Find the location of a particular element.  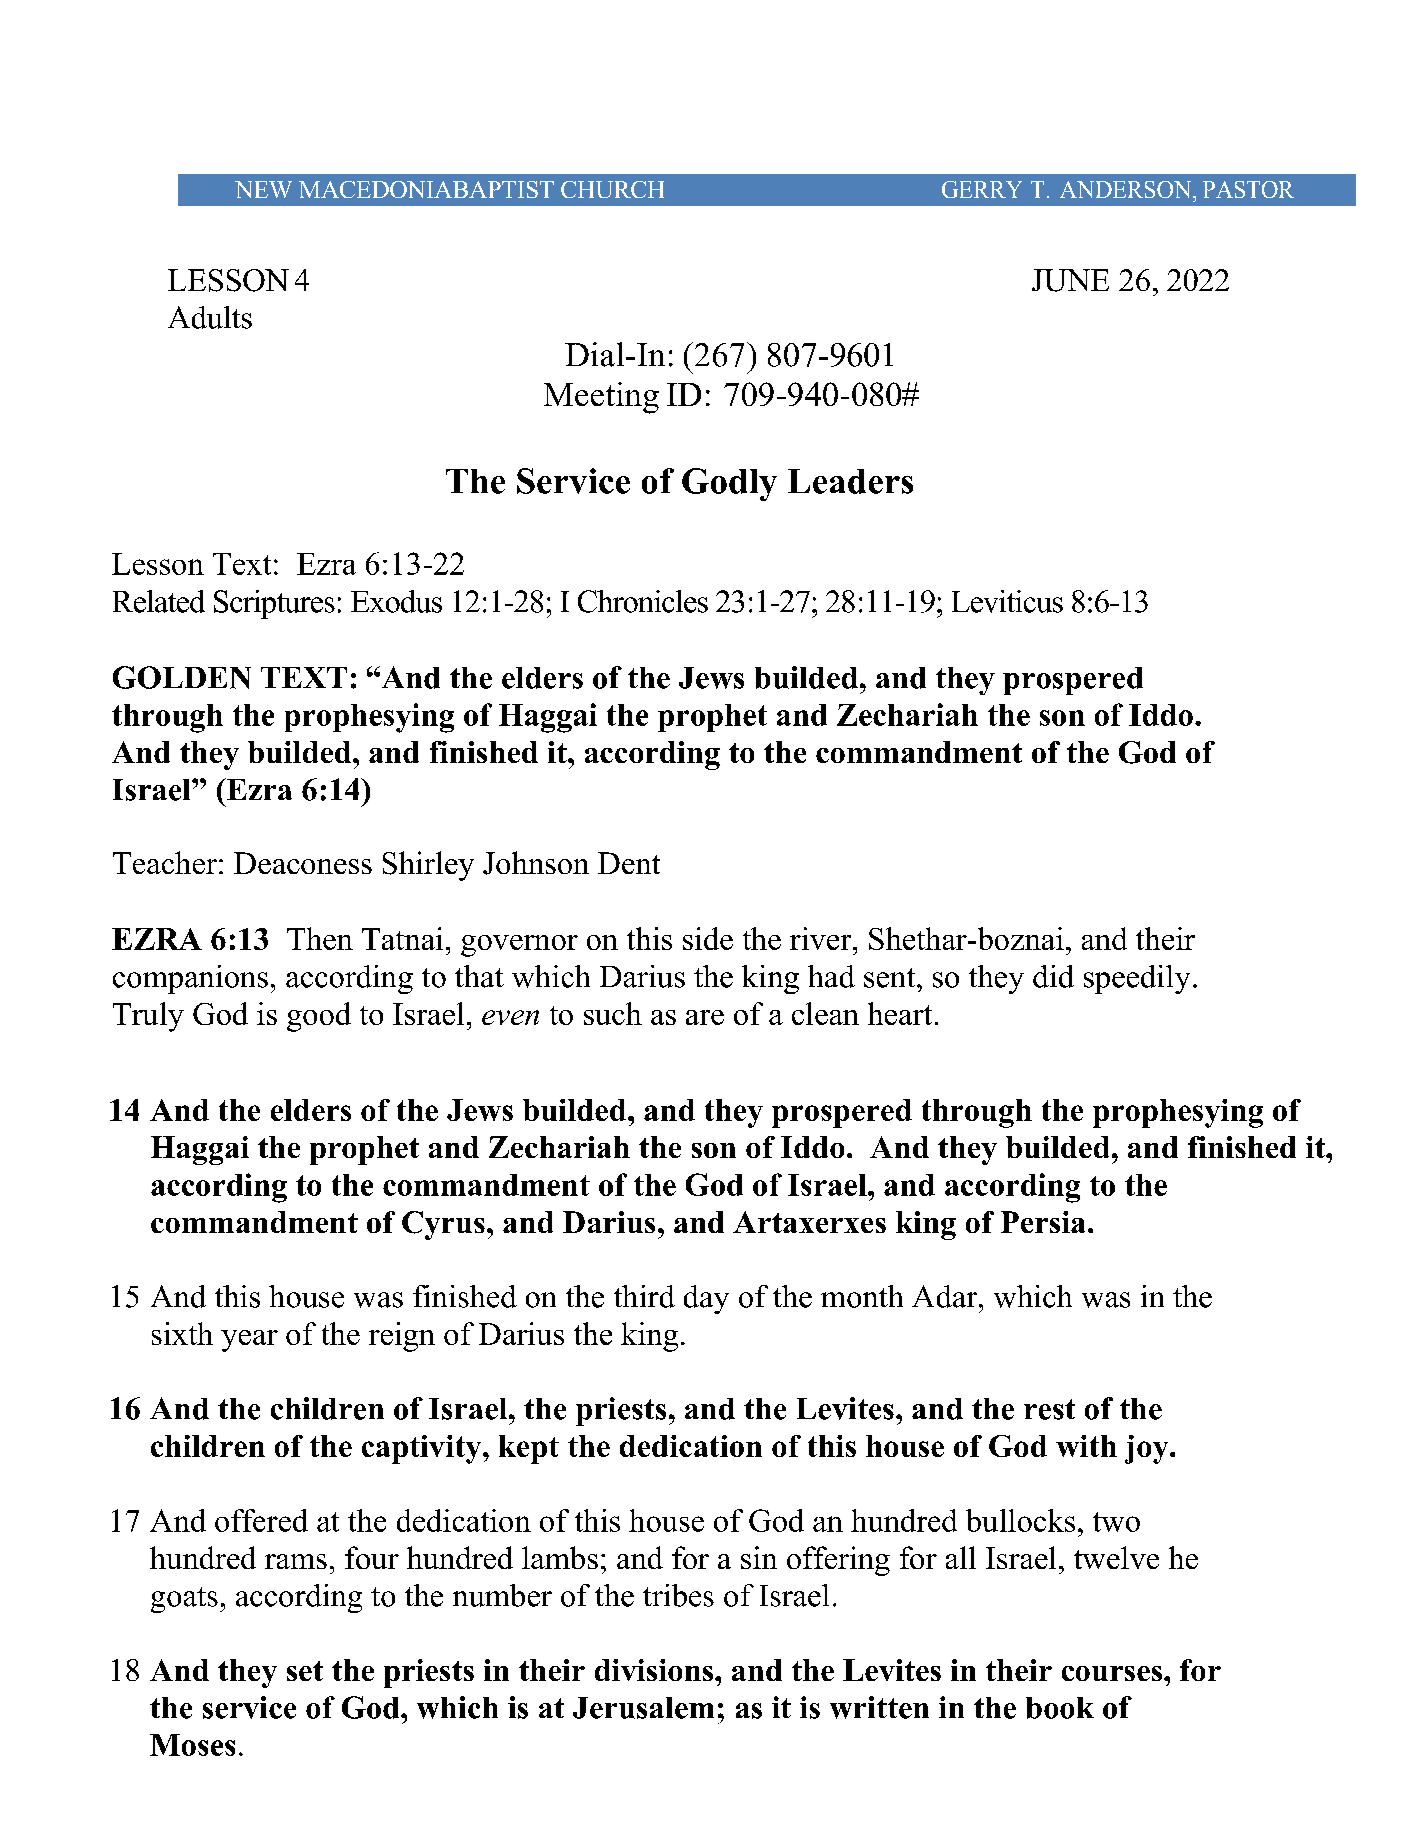

rest is located at coordinates (1049, 1409).
